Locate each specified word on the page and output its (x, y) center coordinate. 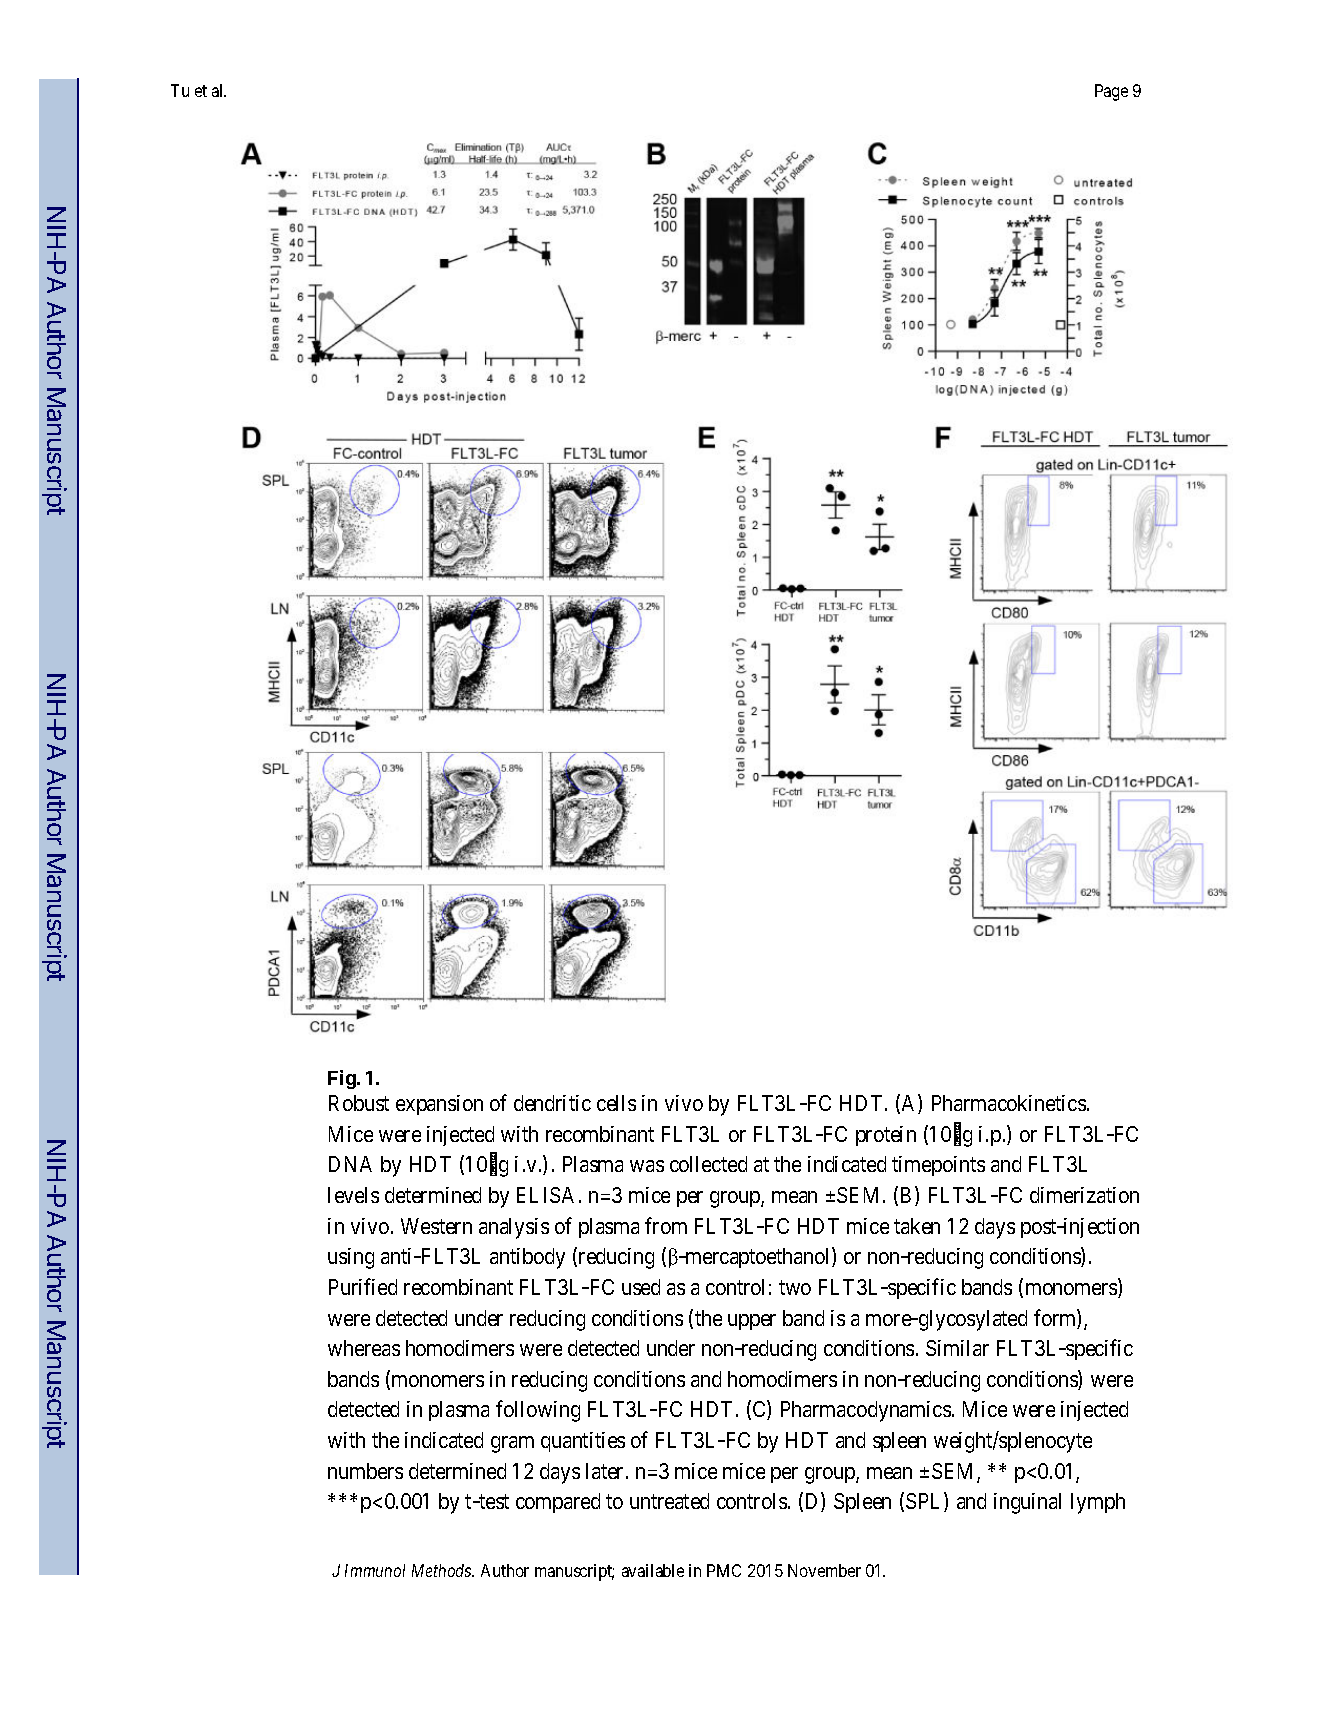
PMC (724, 1570)
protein (886, 1136)
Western (436, 1226)
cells (616, 1103)
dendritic (552, 1103)
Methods (443, 1570)
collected (708, 1164)
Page (1111, 92)
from (666, 1225)
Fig (342, 1079)
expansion (439, 1105)
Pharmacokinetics (1009, 1103)
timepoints (938, 1166)
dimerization (1084, 1195)
